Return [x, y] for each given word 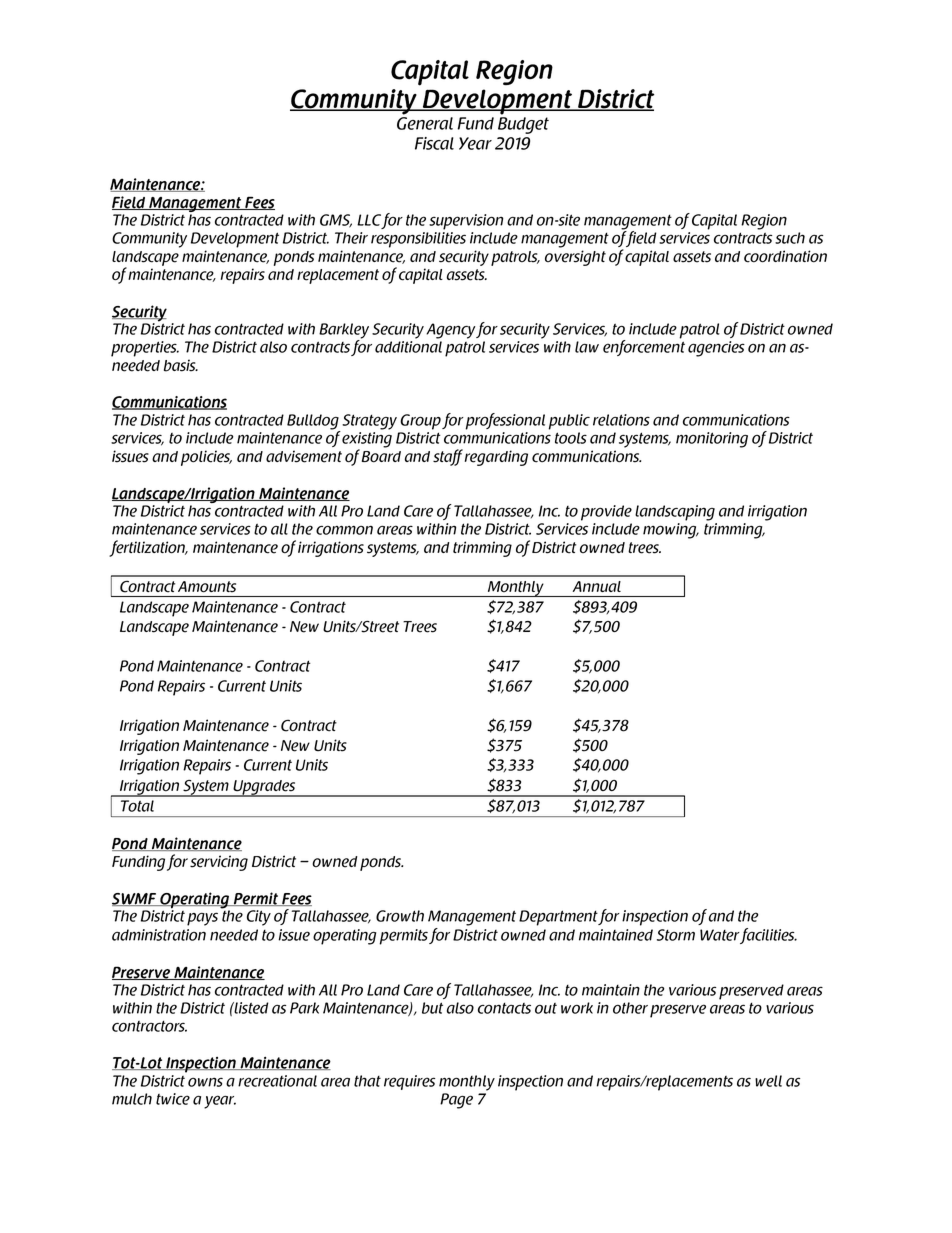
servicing [219, 863]
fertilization [148, 548]
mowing [671, 531]
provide [606, 513]
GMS [336, 221]
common [344, 530]
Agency [451, 331]
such [790, 238]
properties [145, 349]
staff [448, 457]
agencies [716, 349]
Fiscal [434, 143]
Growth [400, 916]
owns [205, 1082]
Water [720, 935]
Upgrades [264, 788]
